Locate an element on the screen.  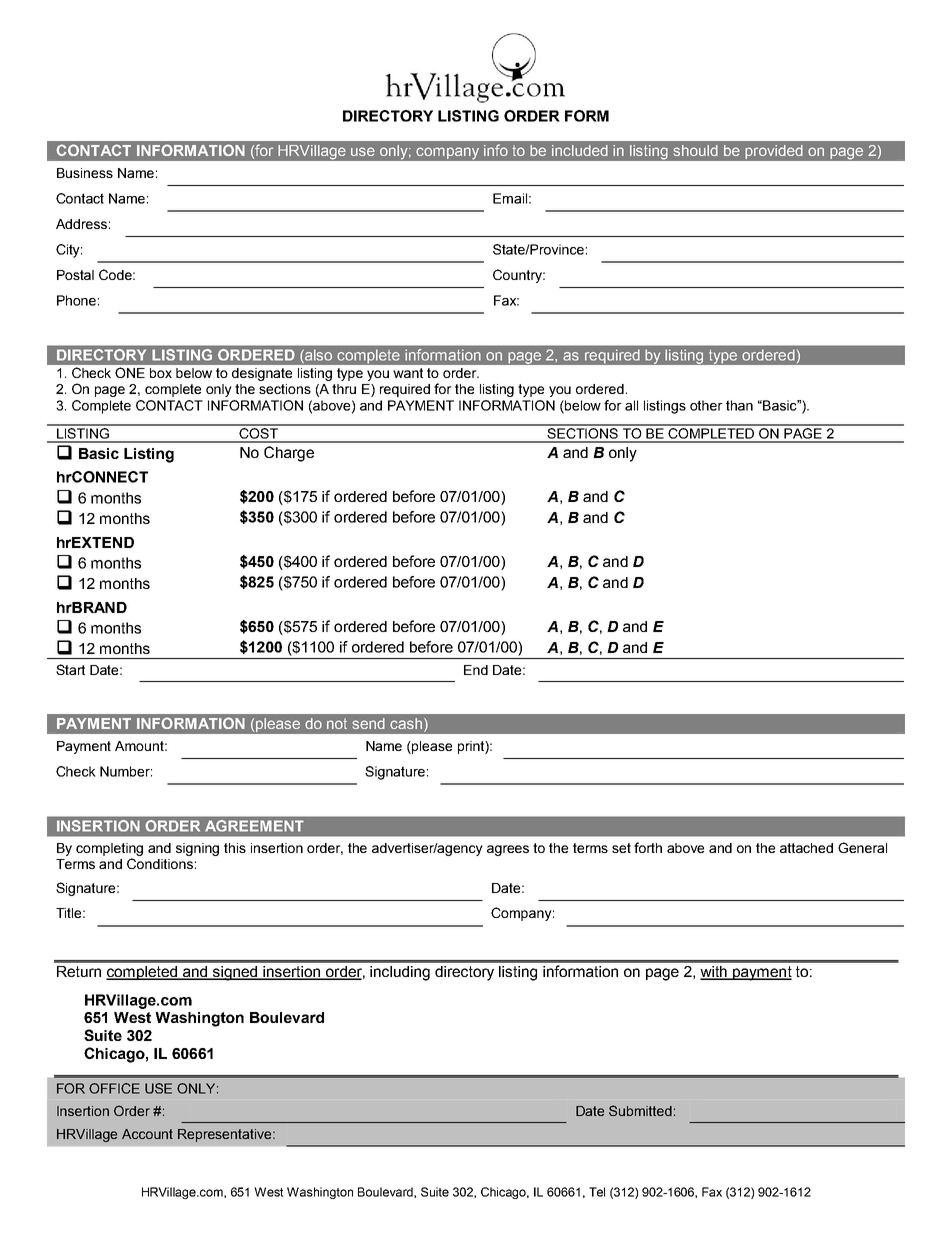
Business is located at coordinates (85, 173).
